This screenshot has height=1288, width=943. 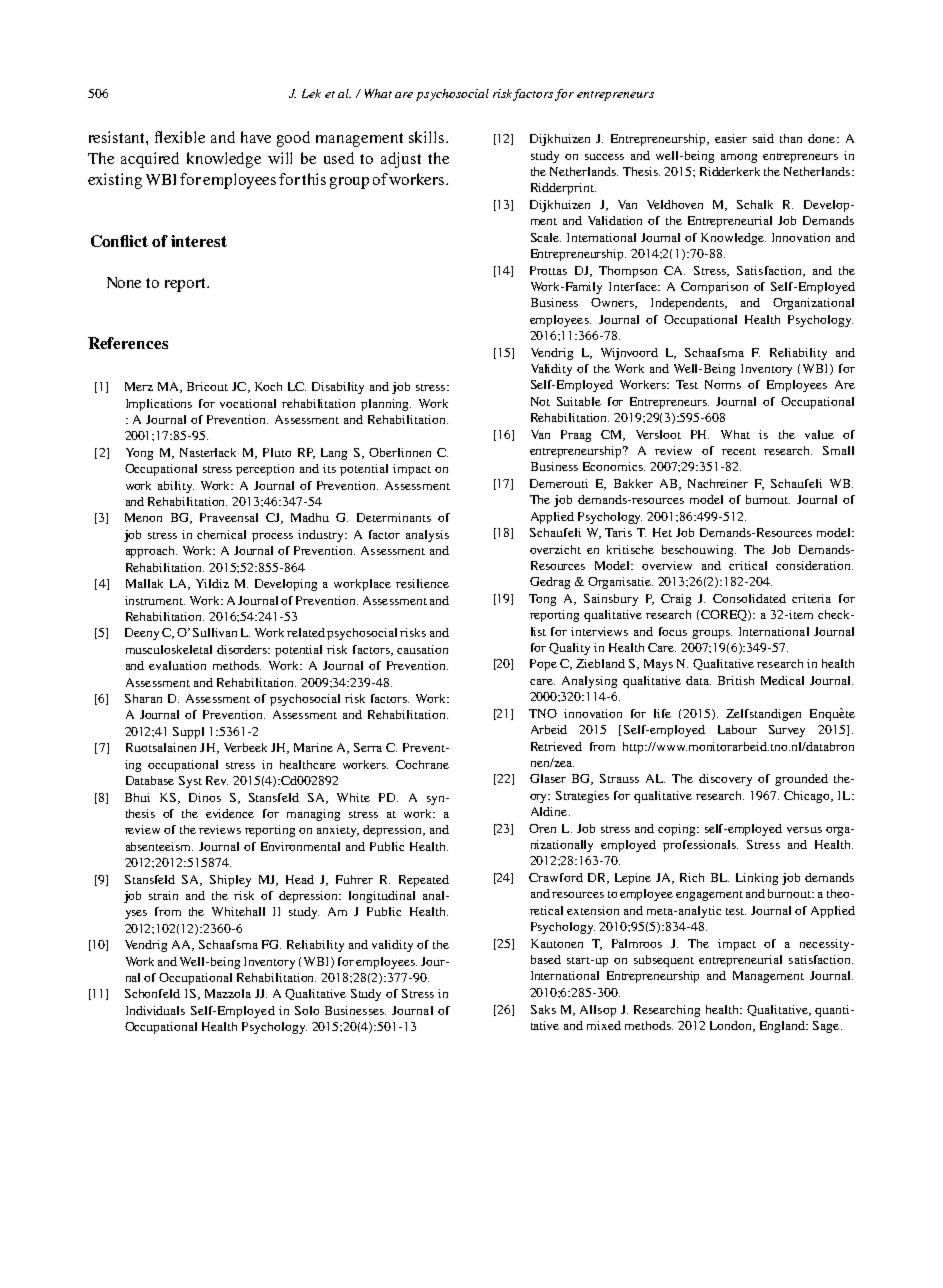 What do you see at coordinates (732, 1026) in the screenshot?
I see `London` at bounding box center [732, 1026].
